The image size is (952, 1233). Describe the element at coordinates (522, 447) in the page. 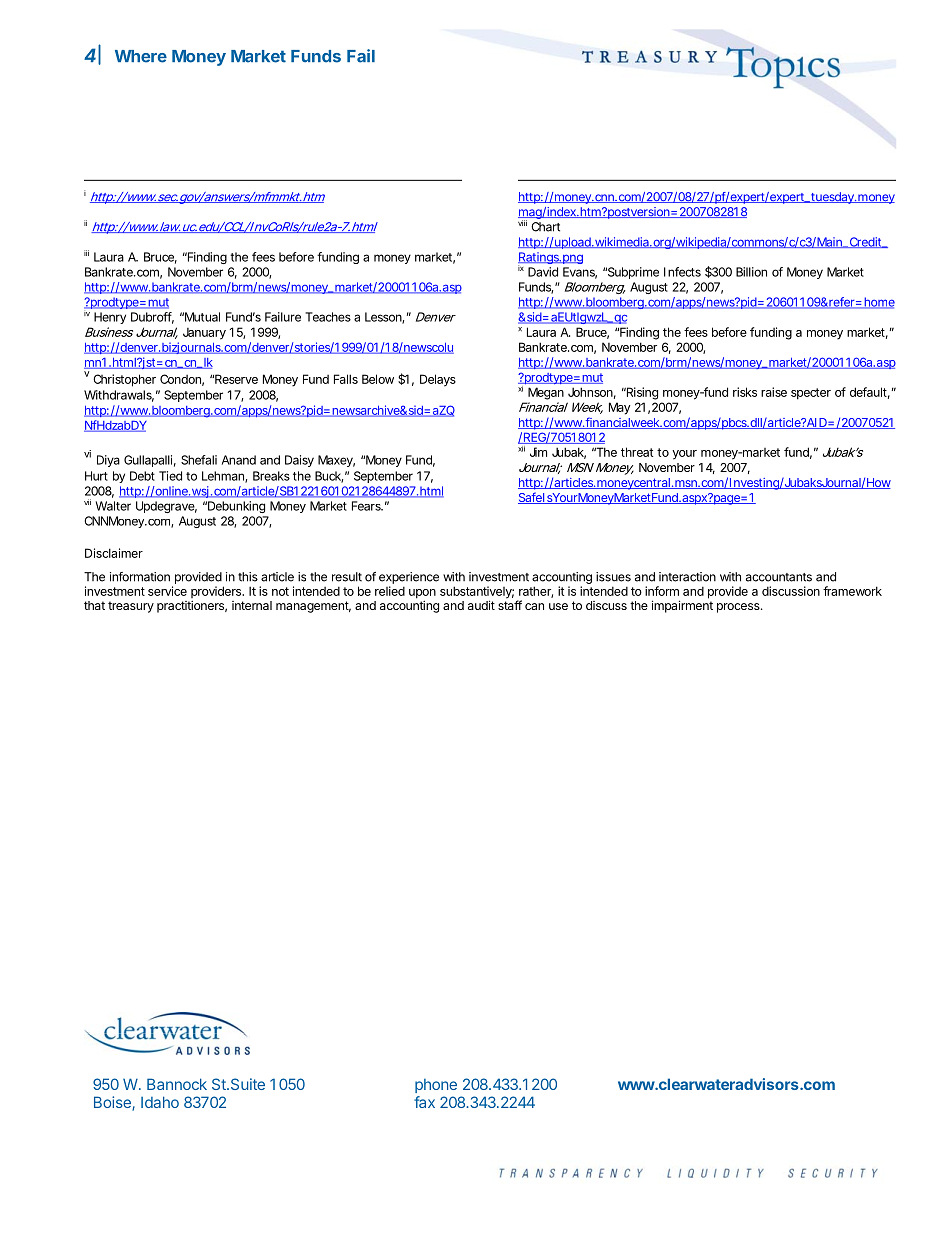

I see `xii` at that location.
